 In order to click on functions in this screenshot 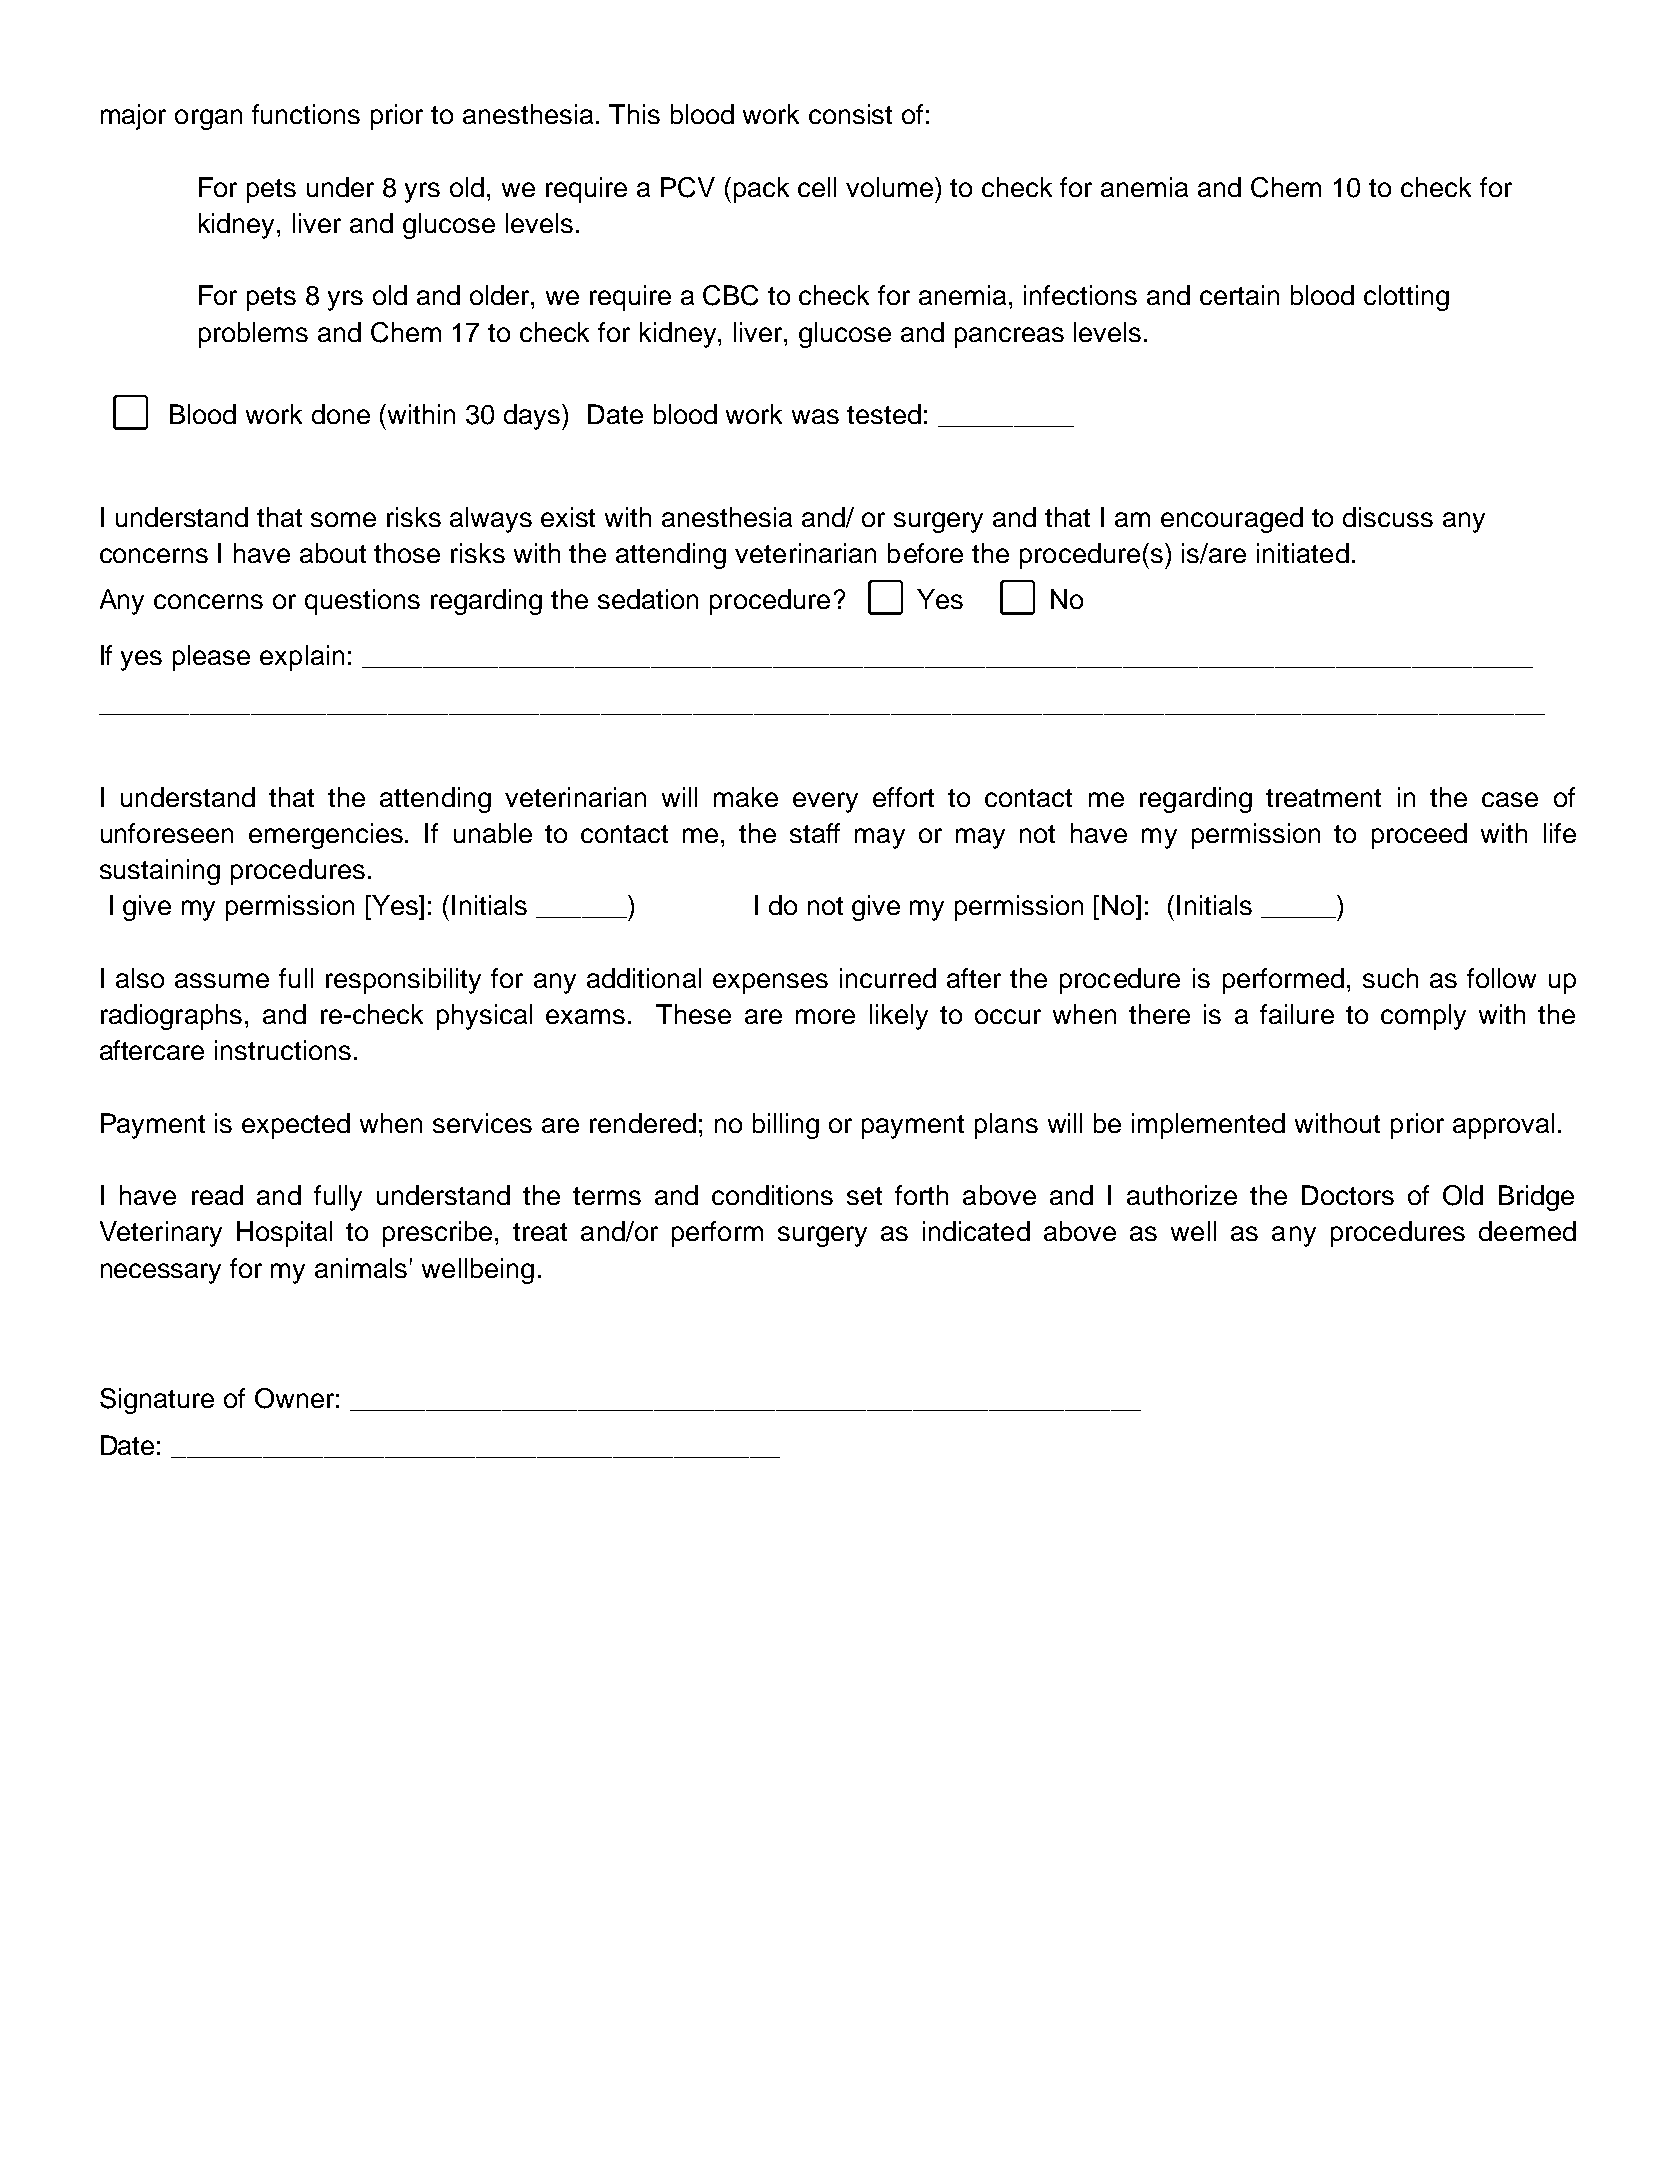, I will do `click(306, 114)`.
